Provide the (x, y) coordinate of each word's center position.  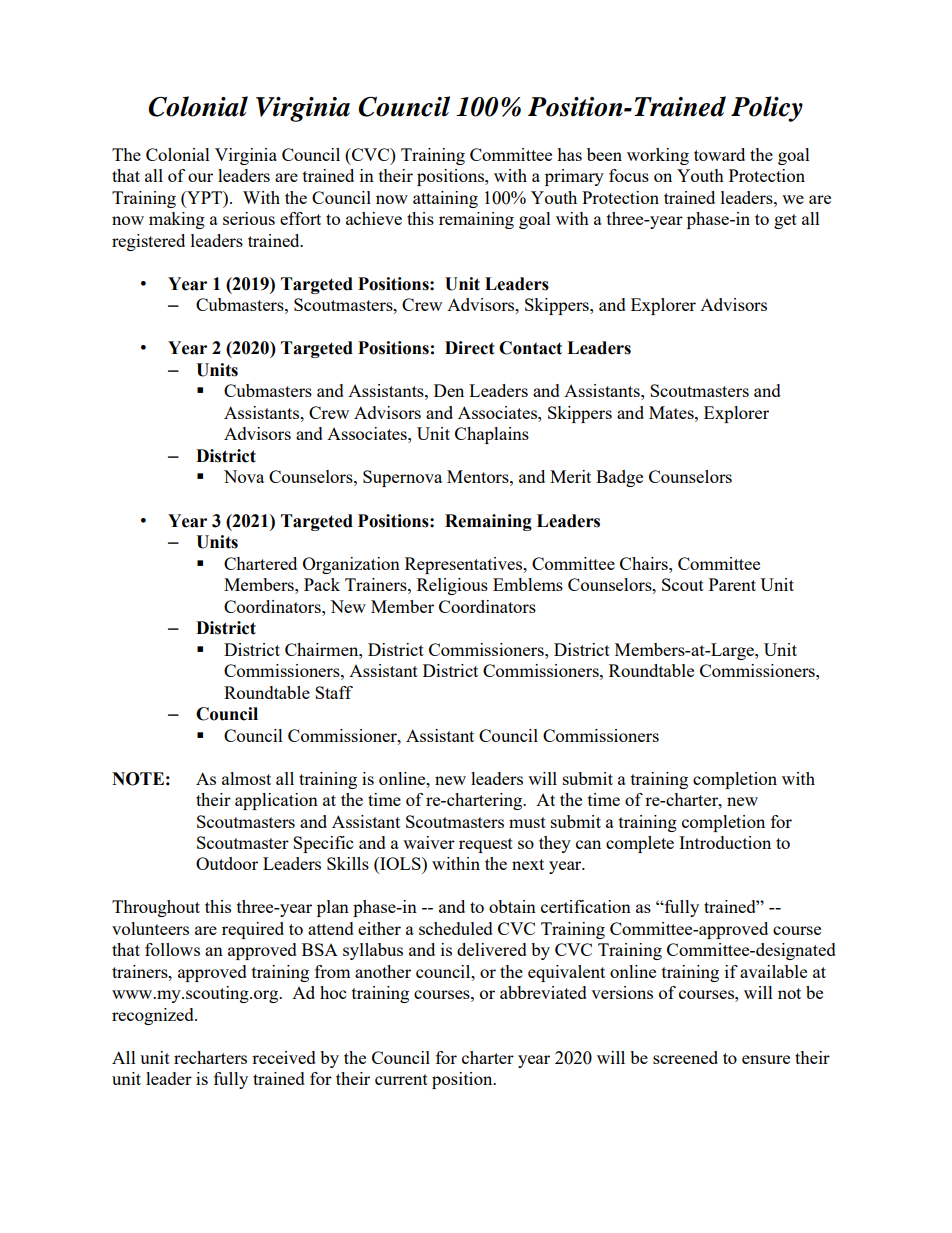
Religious (452, 586)
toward (719, 154)
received (284, 1057)
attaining (445, 199)
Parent (732, 584)
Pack (322, 584)
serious (249, 218)
